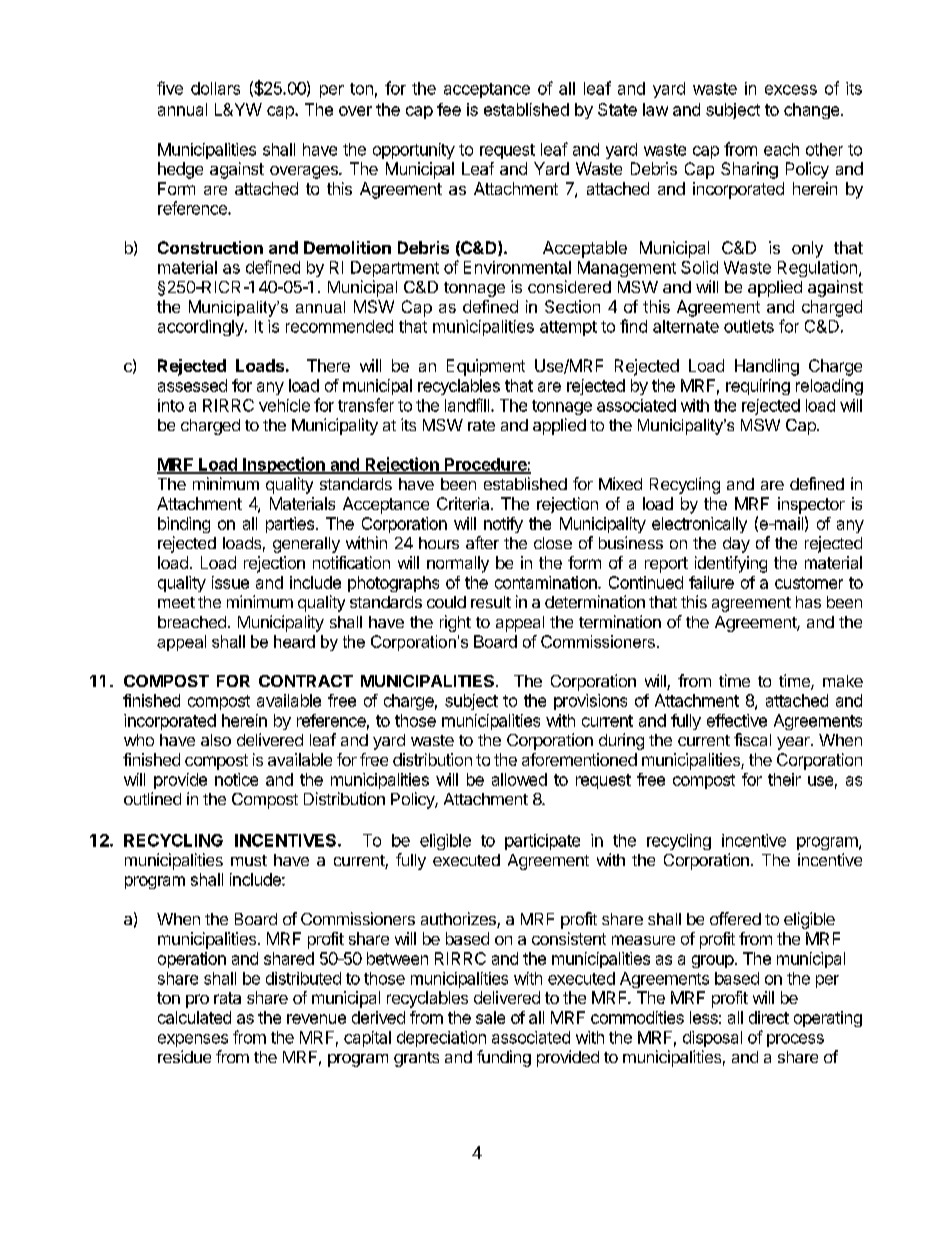 This document has height=1233, width=952. What do you see at coordinates (784, 779) in the document?
I see `their` at bounding box center [784, 779].
